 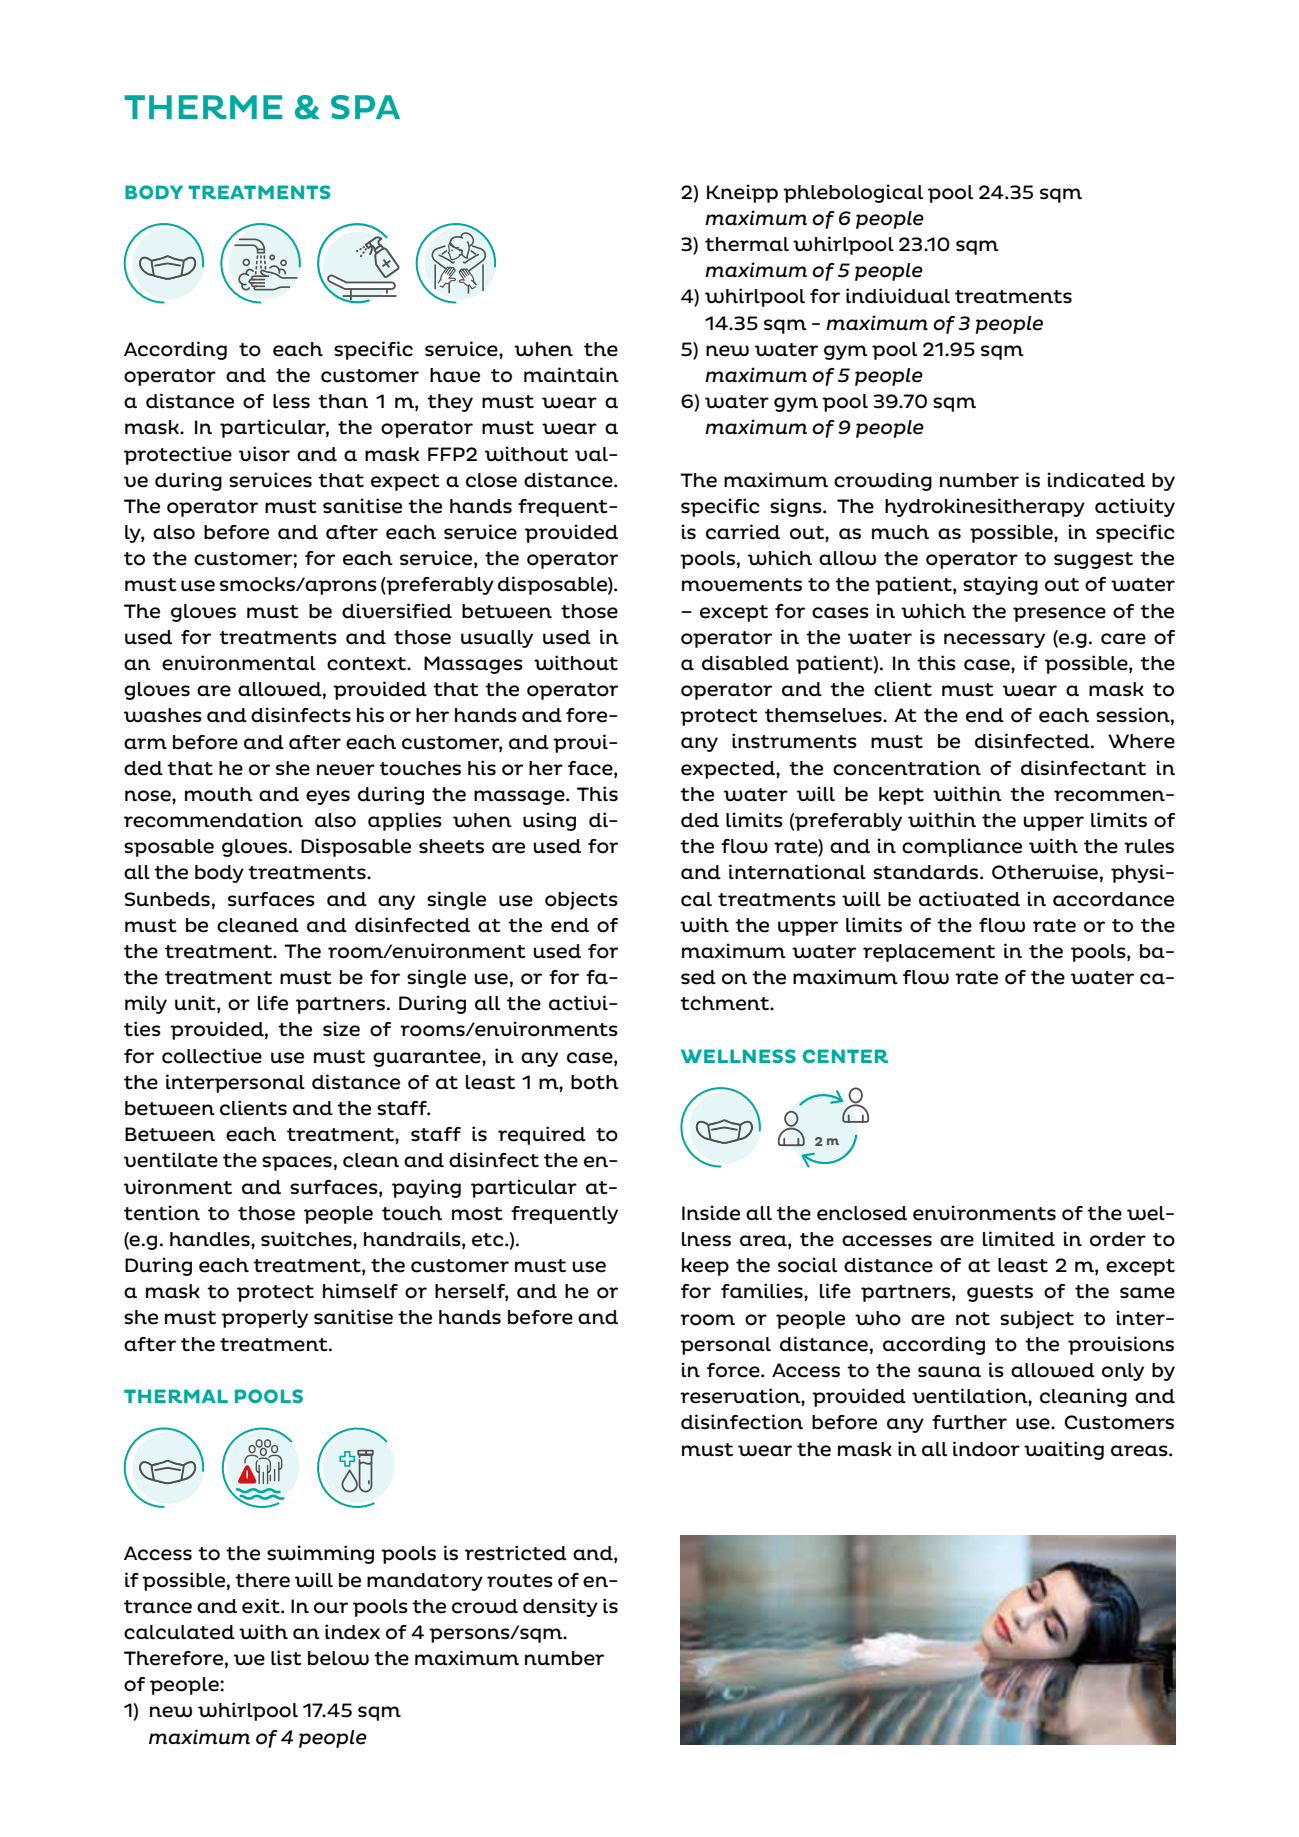 What do you see at coordinates (898, 295) in the image?
I see `individual` at bounding box center [898, 295].
